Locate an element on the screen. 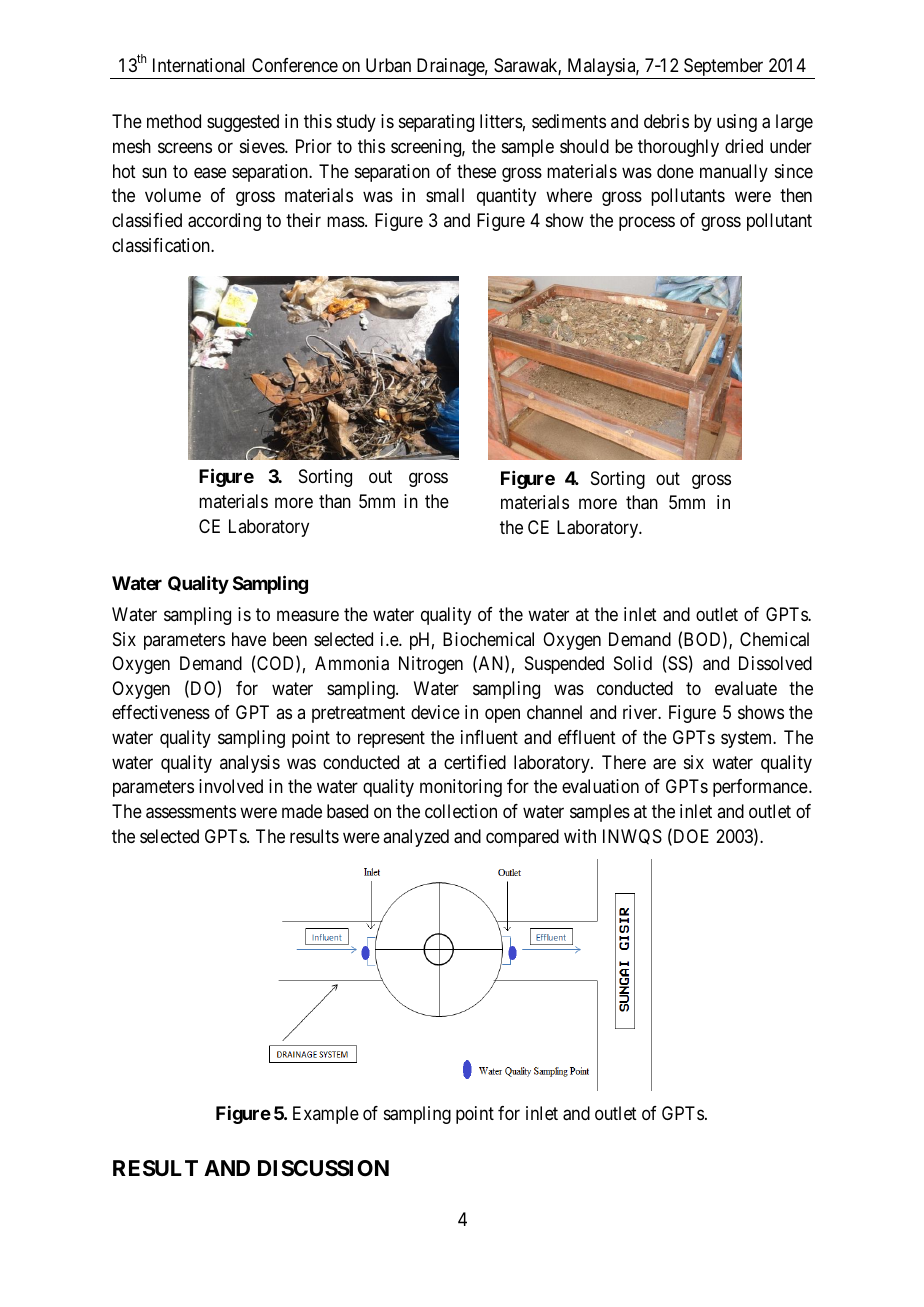 The height and width of the screenshot is (1307, 924). measure is located at coordinates (308, 615).
